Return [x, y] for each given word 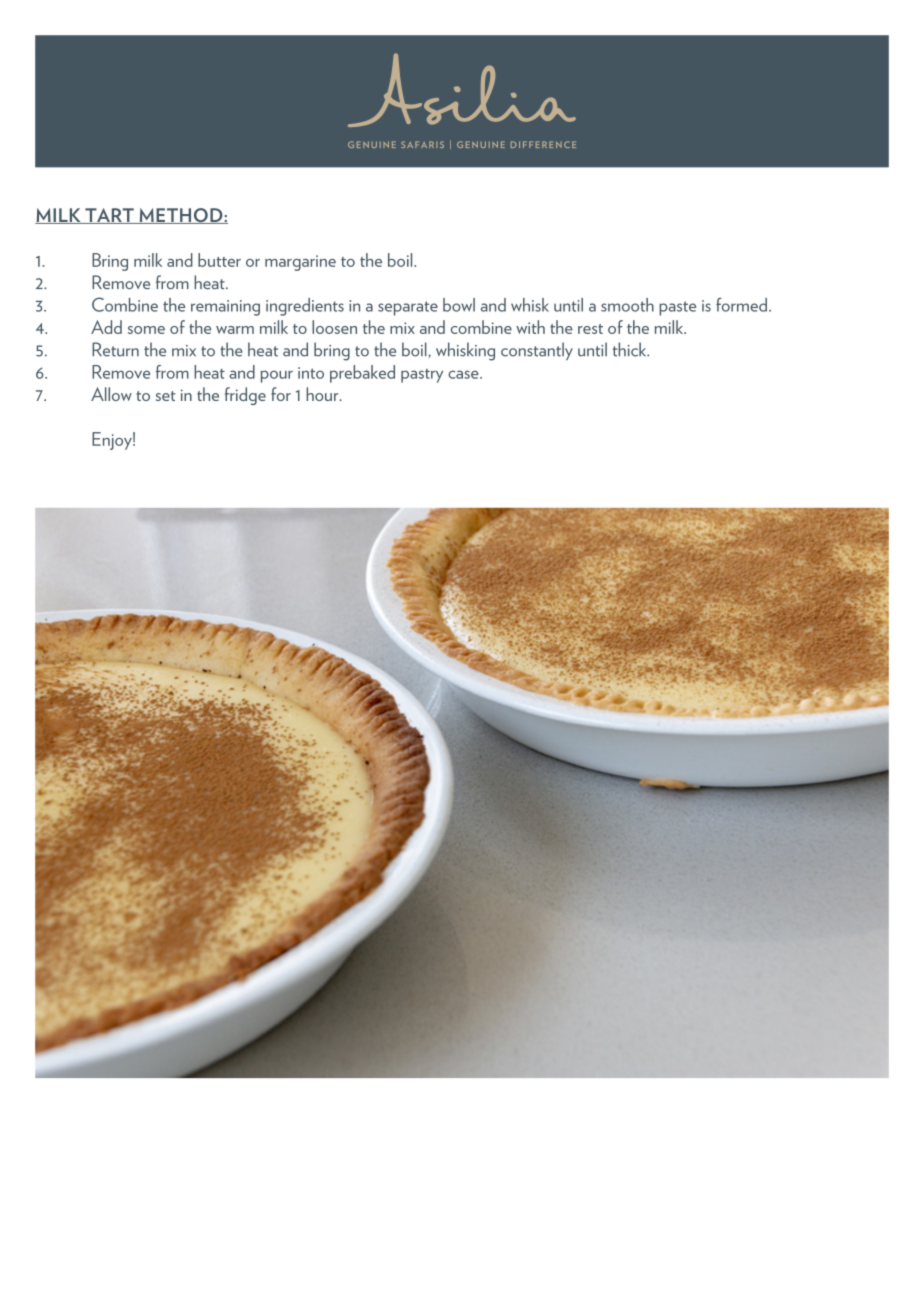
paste [677, 308]
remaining [225, 308]
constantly [537, 351]
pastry [422, 376]
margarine [300, 263]
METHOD [181, 216]
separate [408, 308]
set [166, 396]
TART [109, 216]
